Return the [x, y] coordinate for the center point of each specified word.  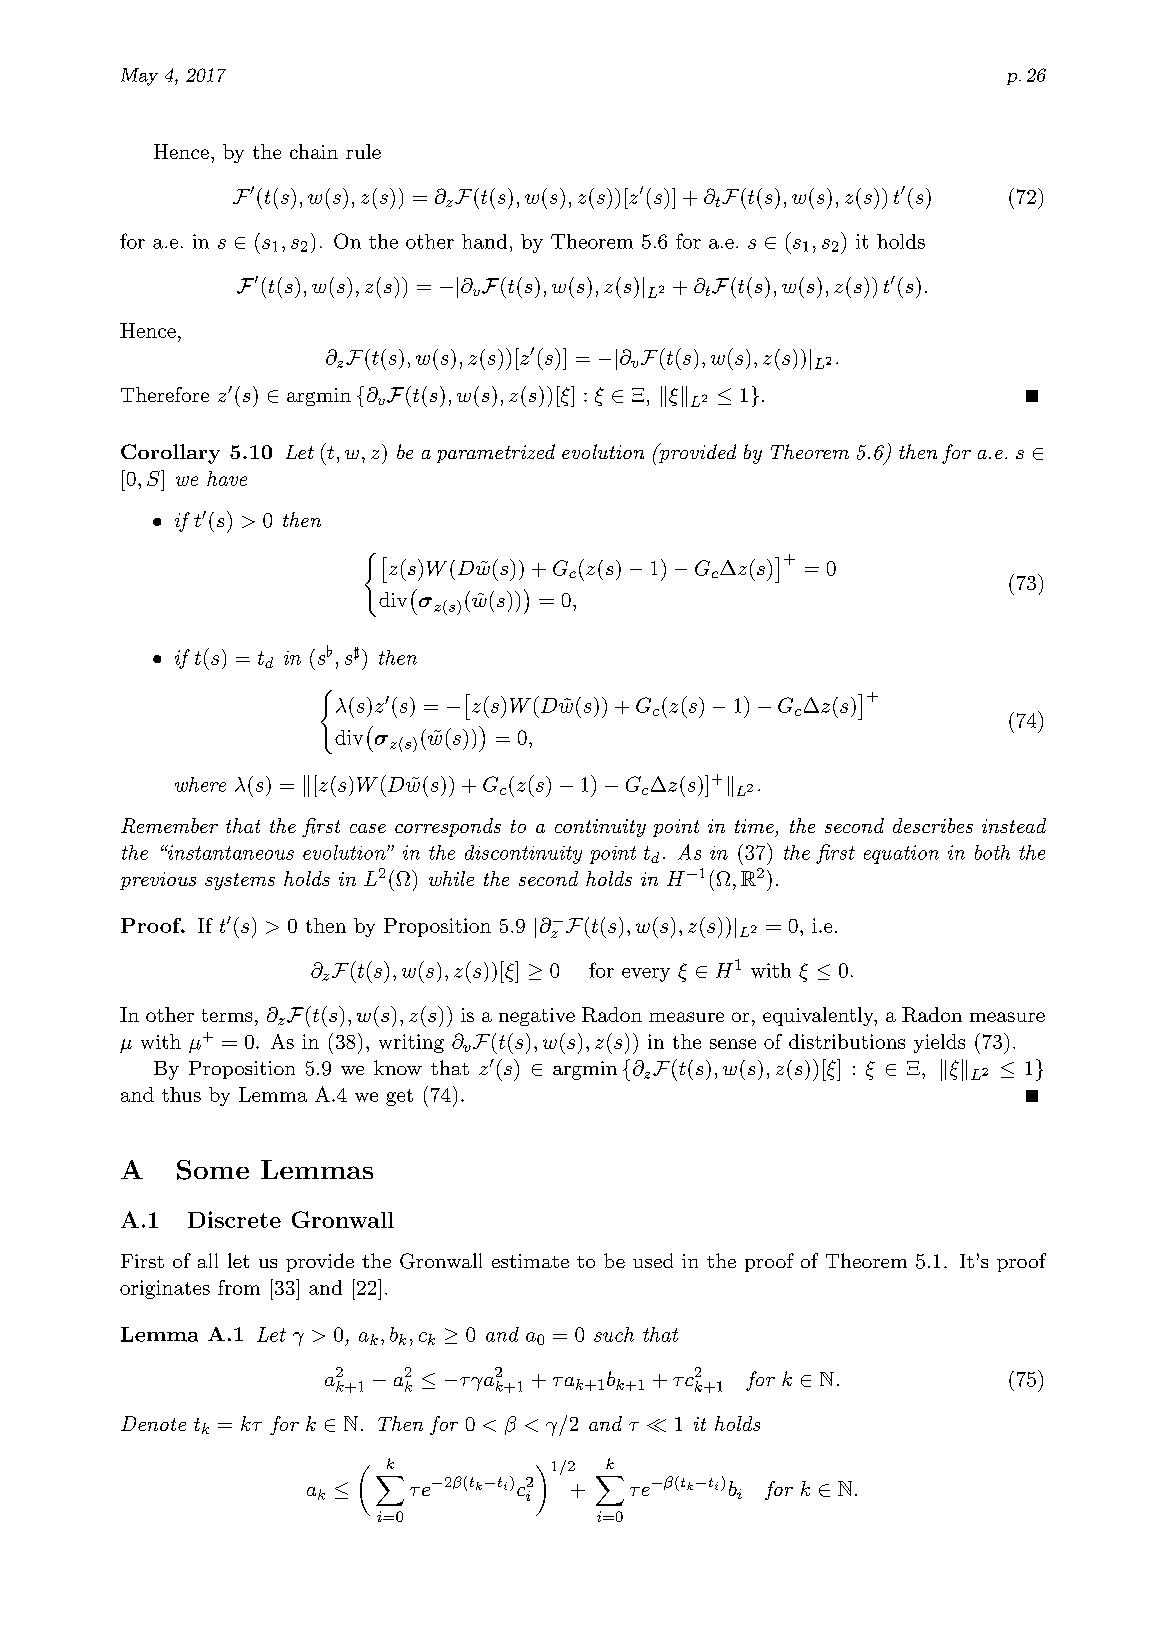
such [614, 1334]
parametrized [496, 453]
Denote [153, 1423]
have [227, 478]
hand [484, 241]
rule [363, 151]
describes [933, 825]
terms [227, 1015]
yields [939, 1043]
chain [314, 151]
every [646, 975]
